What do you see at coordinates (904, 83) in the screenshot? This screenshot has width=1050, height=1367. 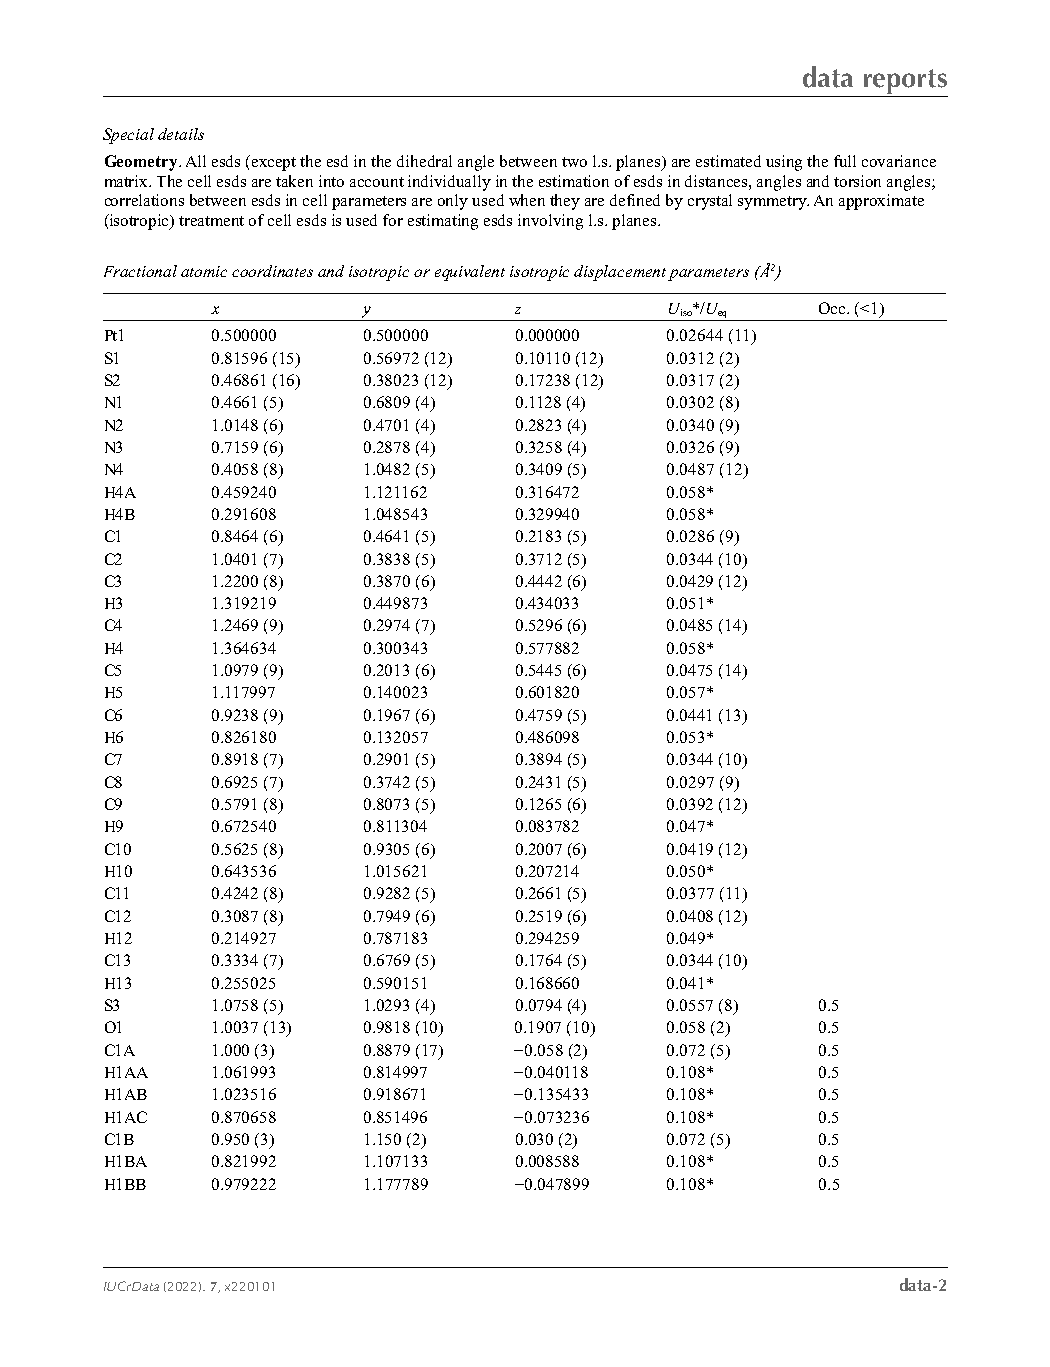 I see `reports` at bounding box center [904, 83].
